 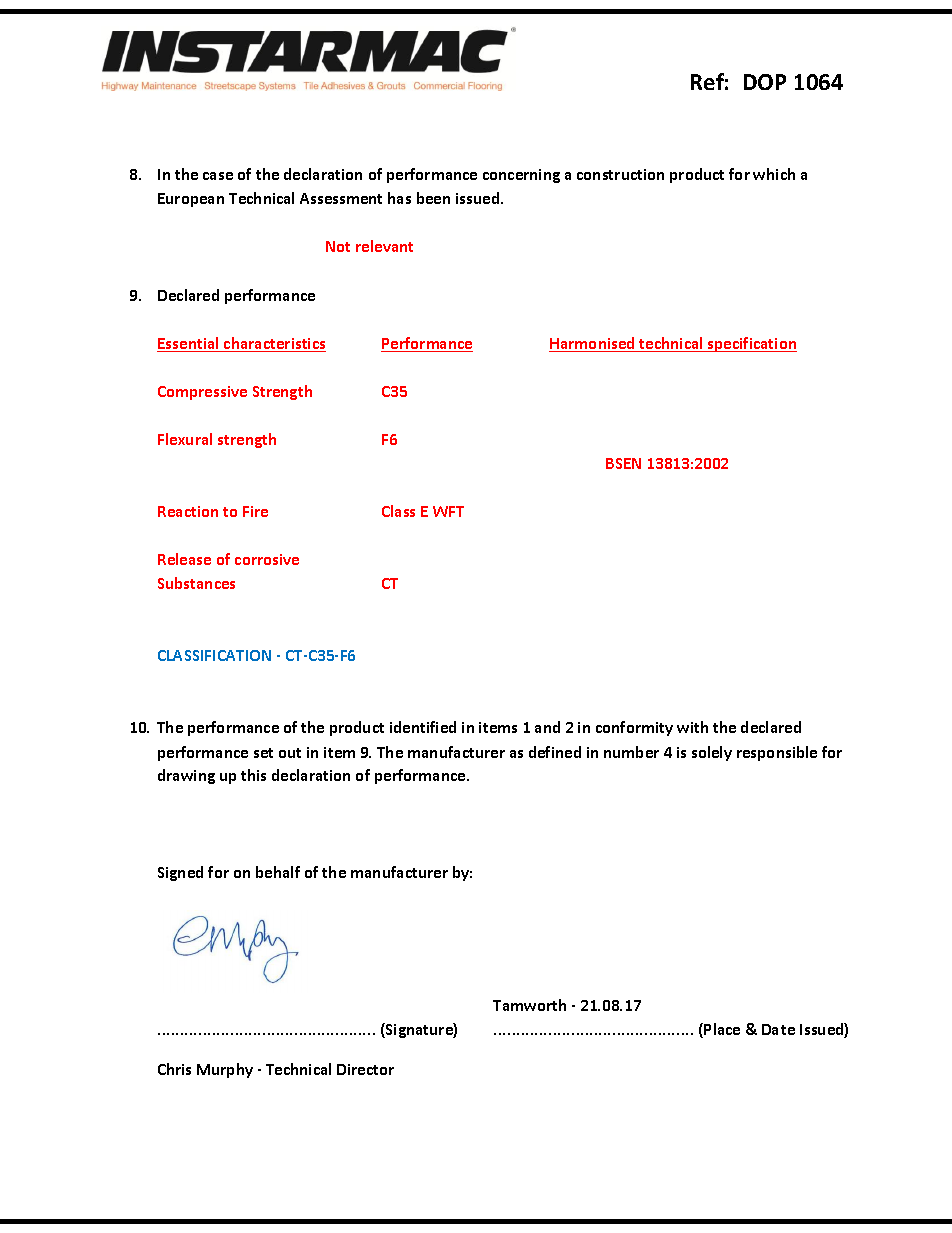 I want to click on concerning, so click(x=521, y=176).
